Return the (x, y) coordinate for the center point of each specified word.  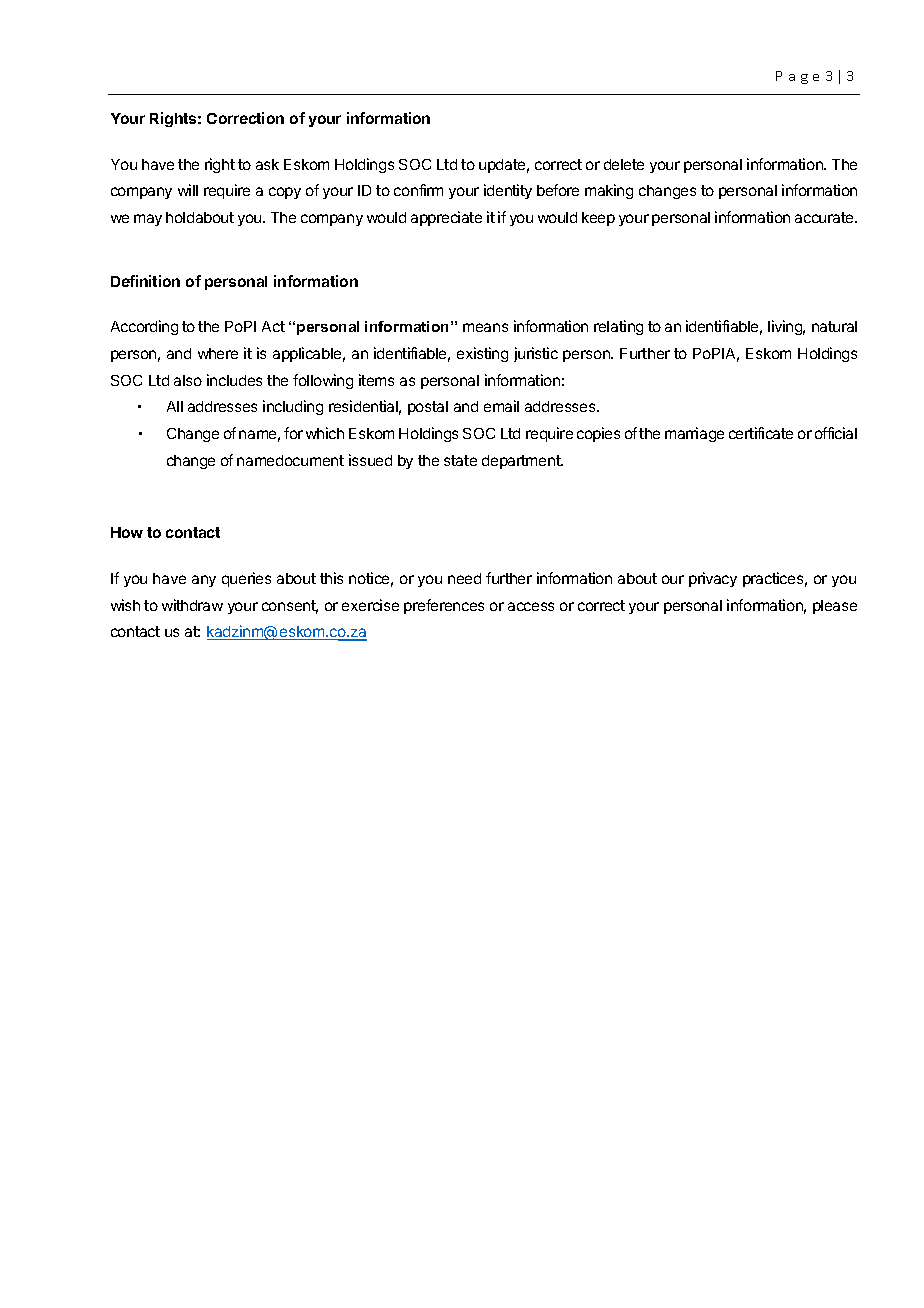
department (522, 462)
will (188, 190)
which (325, 433)
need (464, 578)
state (460, 460)
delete (624, 164)
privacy (713, 579)
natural (834, 326)
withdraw (192, 605)
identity (508, 191)
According (144, 327)
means (485, 327)
